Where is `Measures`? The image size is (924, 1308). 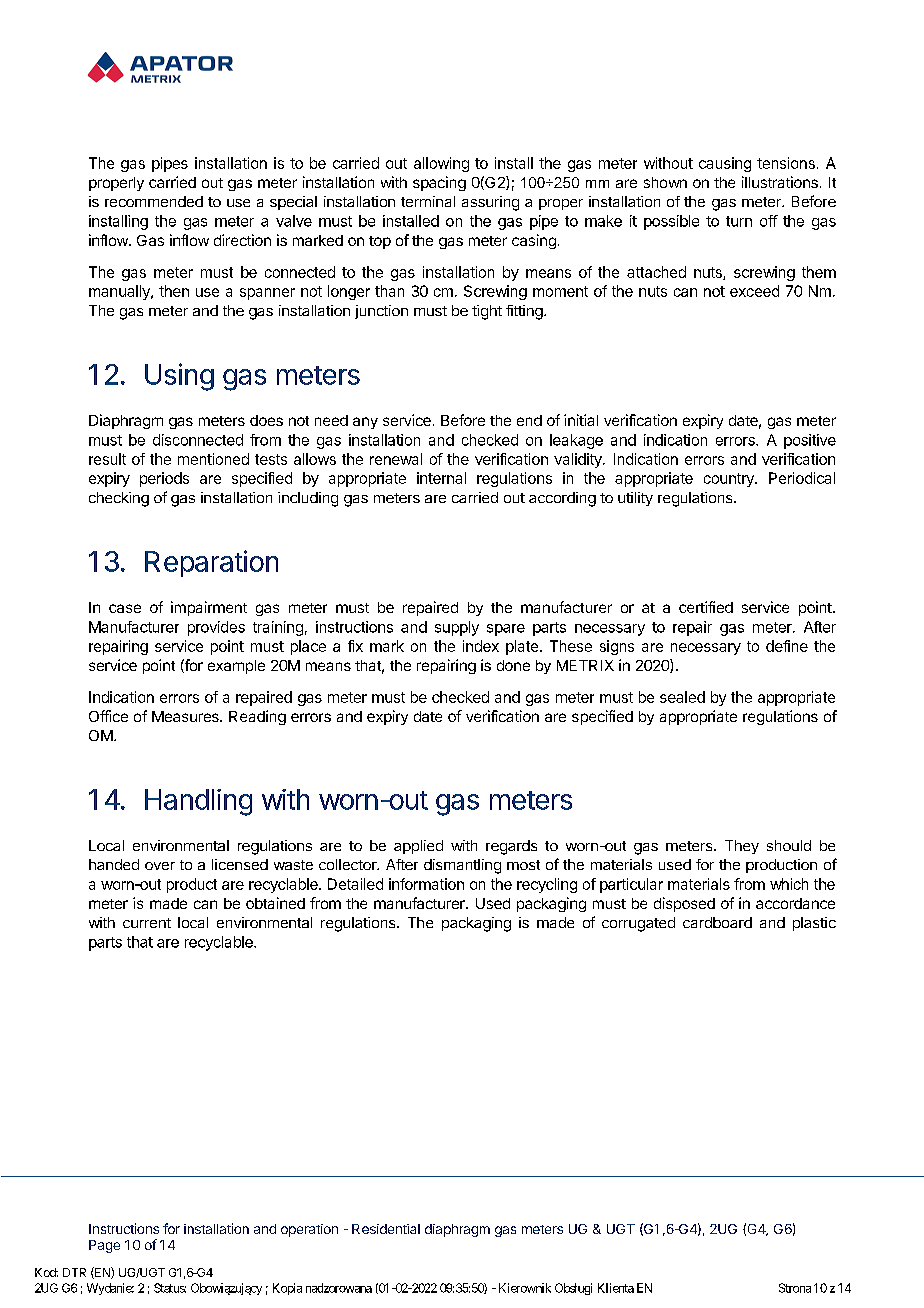 Measures is located at coordinates (186, 716).
